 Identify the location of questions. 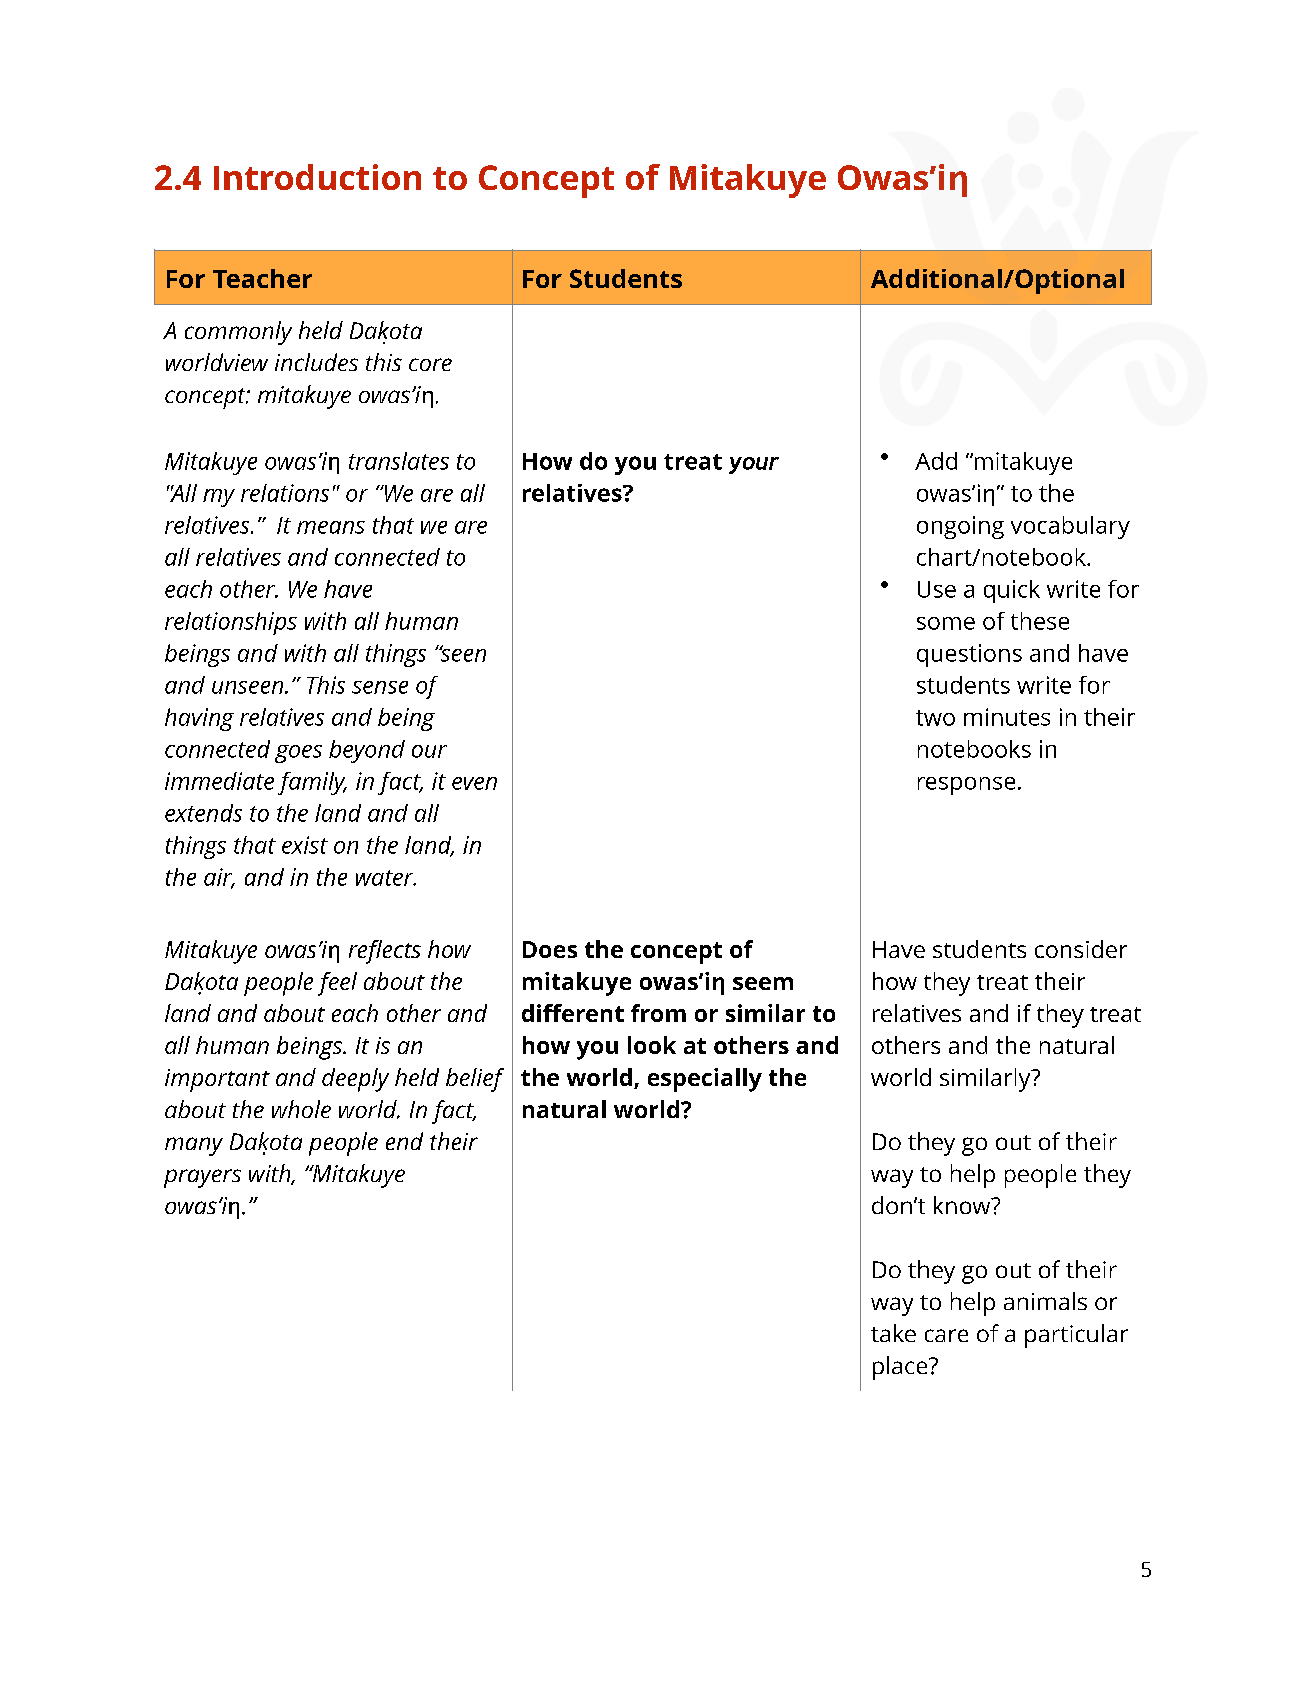
(969, 655).
